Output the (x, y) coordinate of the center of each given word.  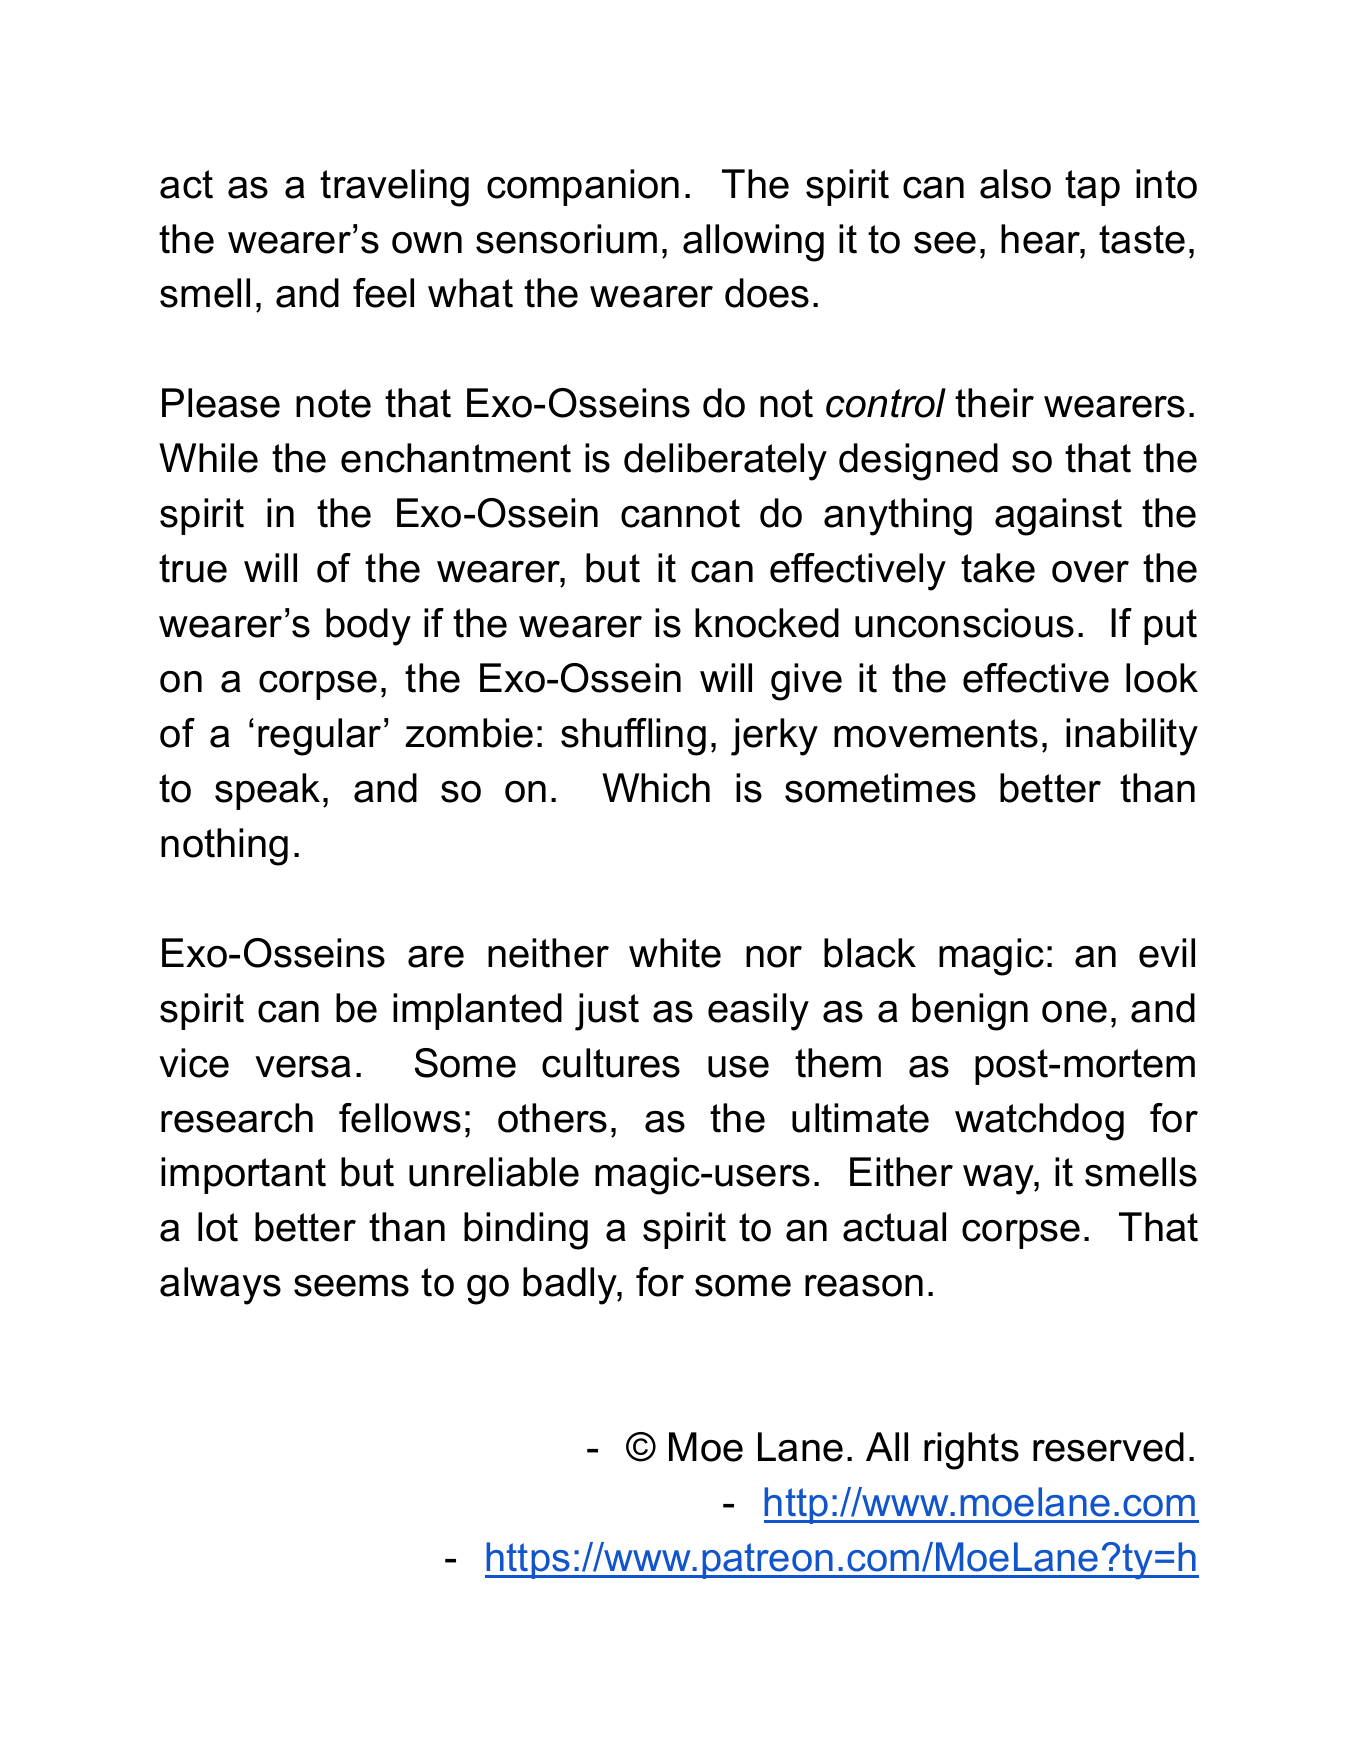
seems (351, 1286)
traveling (394, 188)
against (1058, 517)
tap (1092, 188)
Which (656, 788)
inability (1132, 737)
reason (864, 1286)
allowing (753, 243)
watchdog (1039, 1122)
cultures (611, 1063)
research (237, 1118)
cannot (680, 513)
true (193, 568)
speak (267, 791)
